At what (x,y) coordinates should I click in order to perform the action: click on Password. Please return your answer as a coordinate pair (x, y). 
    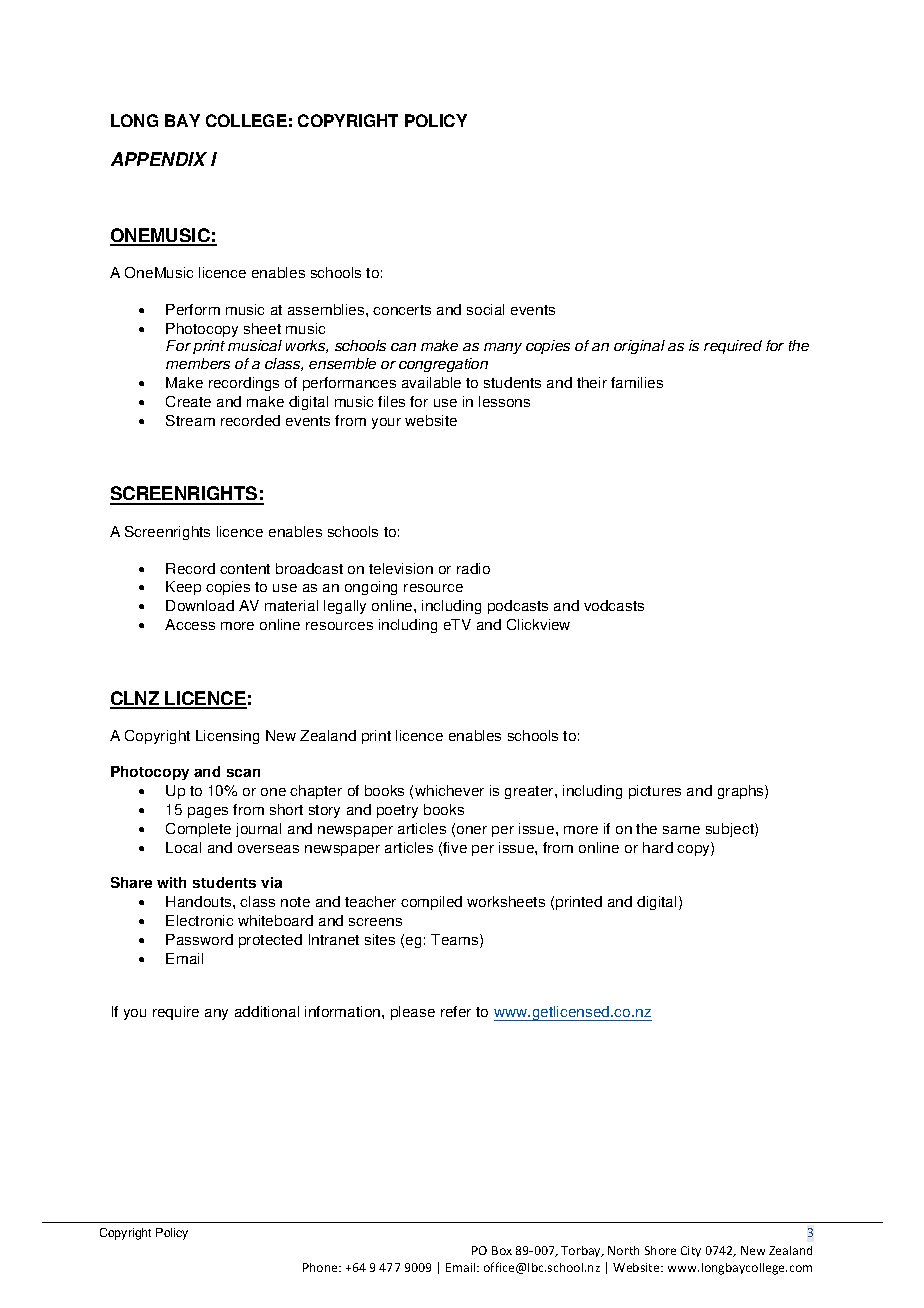
    Looking at the image, I should click on (199, 939).
